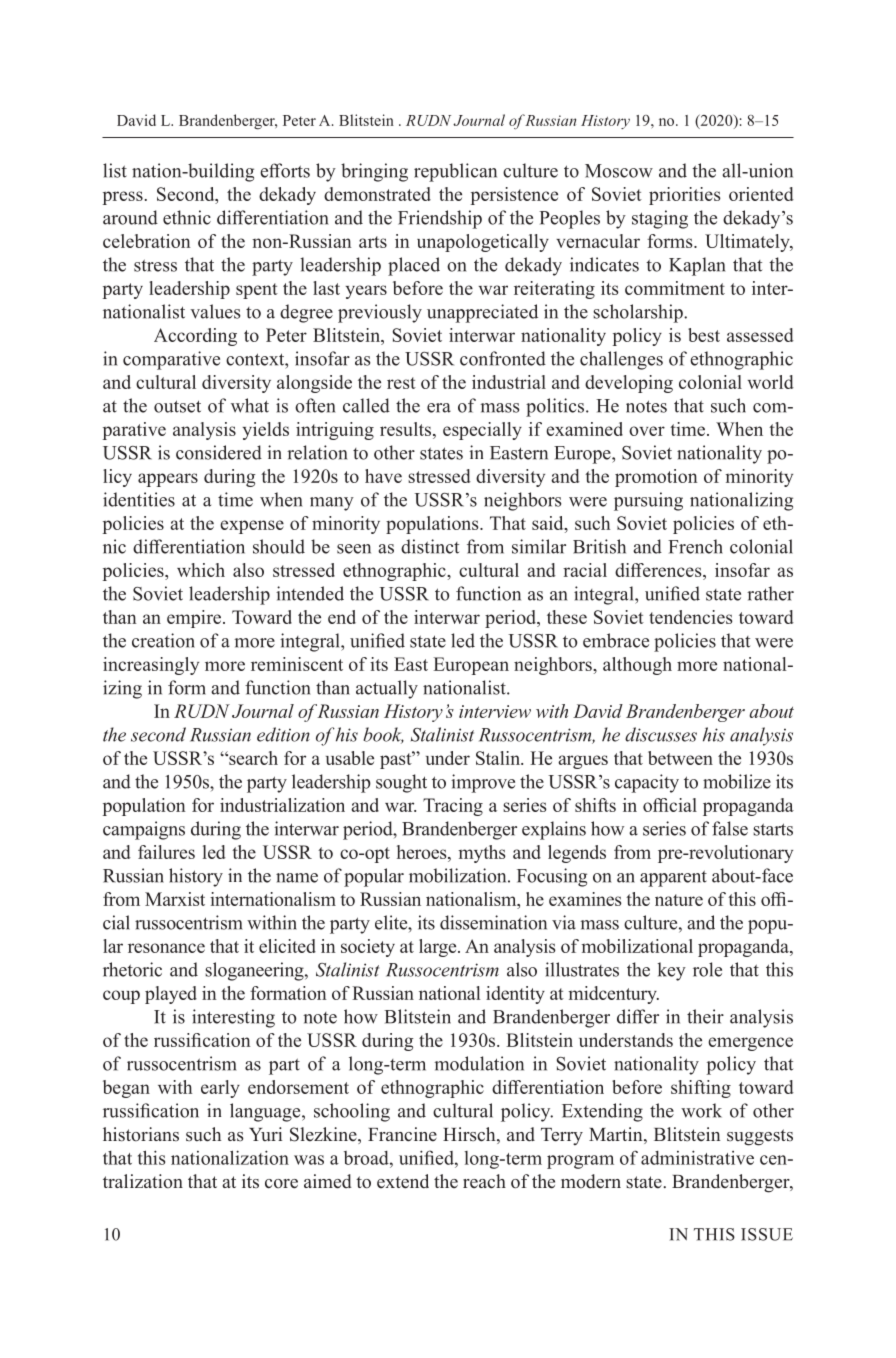 The image size is (896, 1358). What do you see at coordinates (697, 1157) in the screenshot?
I see `administrative` at bounding box center [697, 1157].
